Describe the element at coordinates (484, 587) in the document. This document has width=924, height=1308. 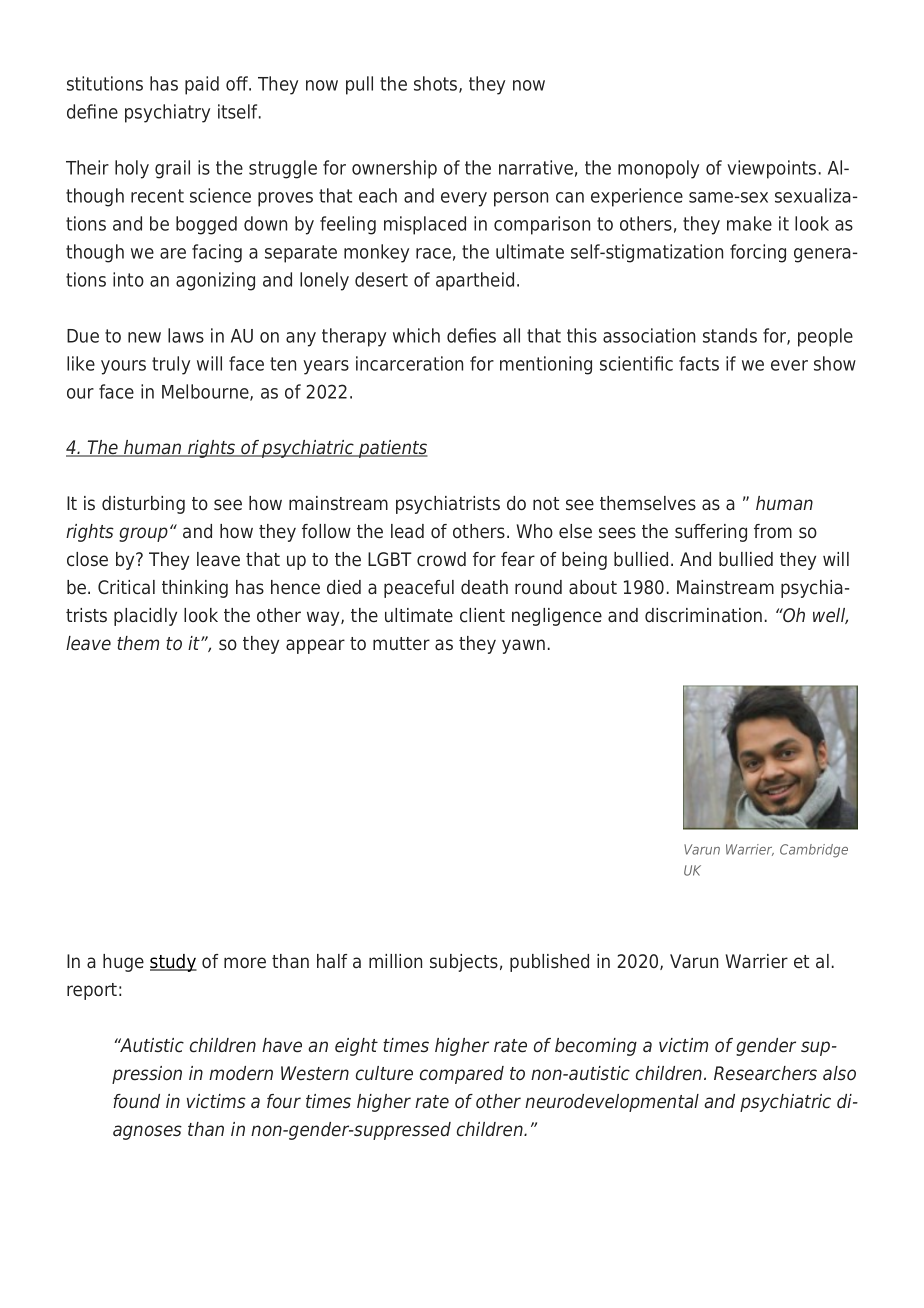
I see `death` at that location.
